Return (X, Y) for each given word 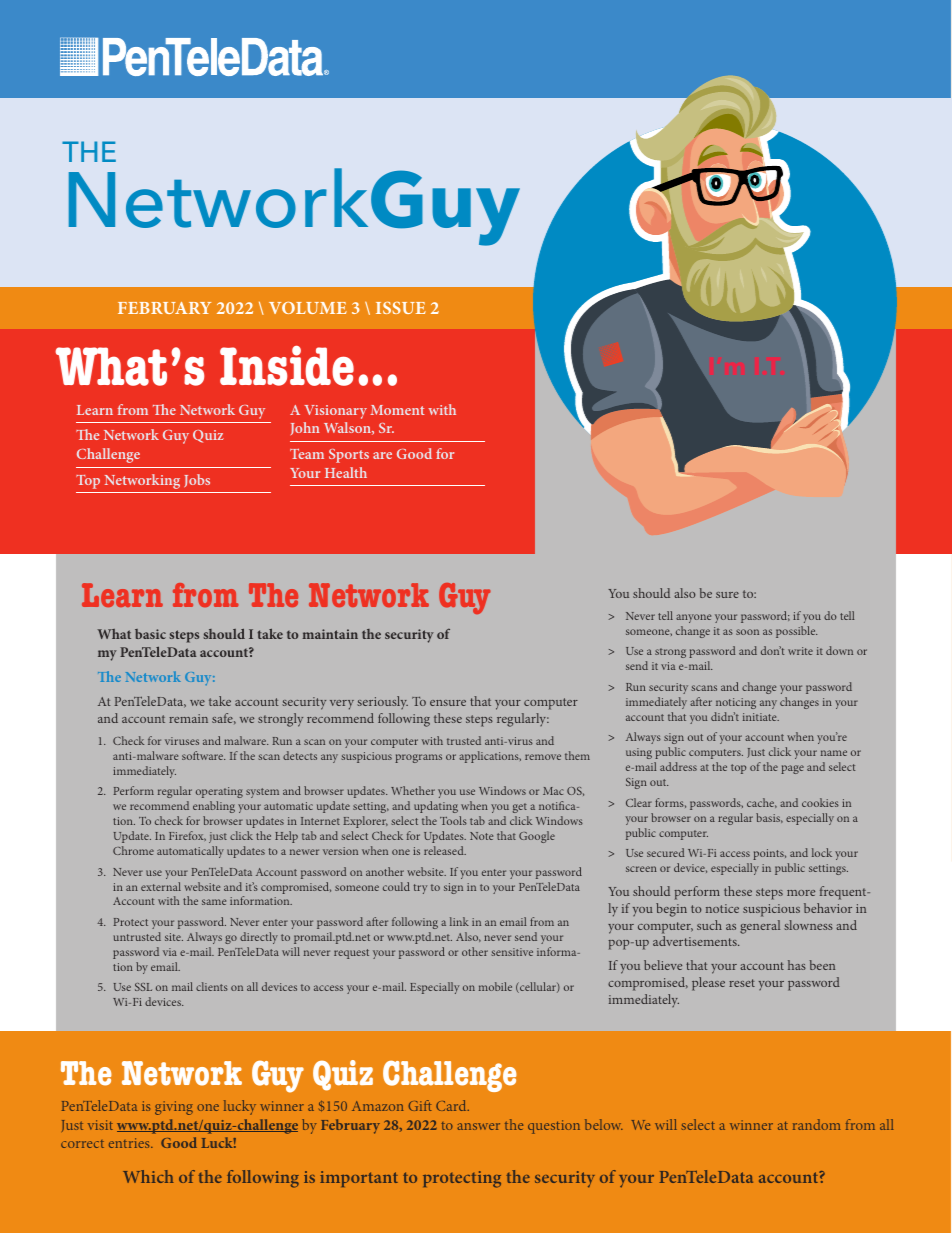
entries (130, 1143)
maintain (330, 634)
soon (747, 632)
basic (150, 634)
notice (722, 908)
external (161, 886)
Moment (397, 410)
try (420, 889)
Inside (287, 366)
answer (478, 1126)
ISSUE (401, 308)
